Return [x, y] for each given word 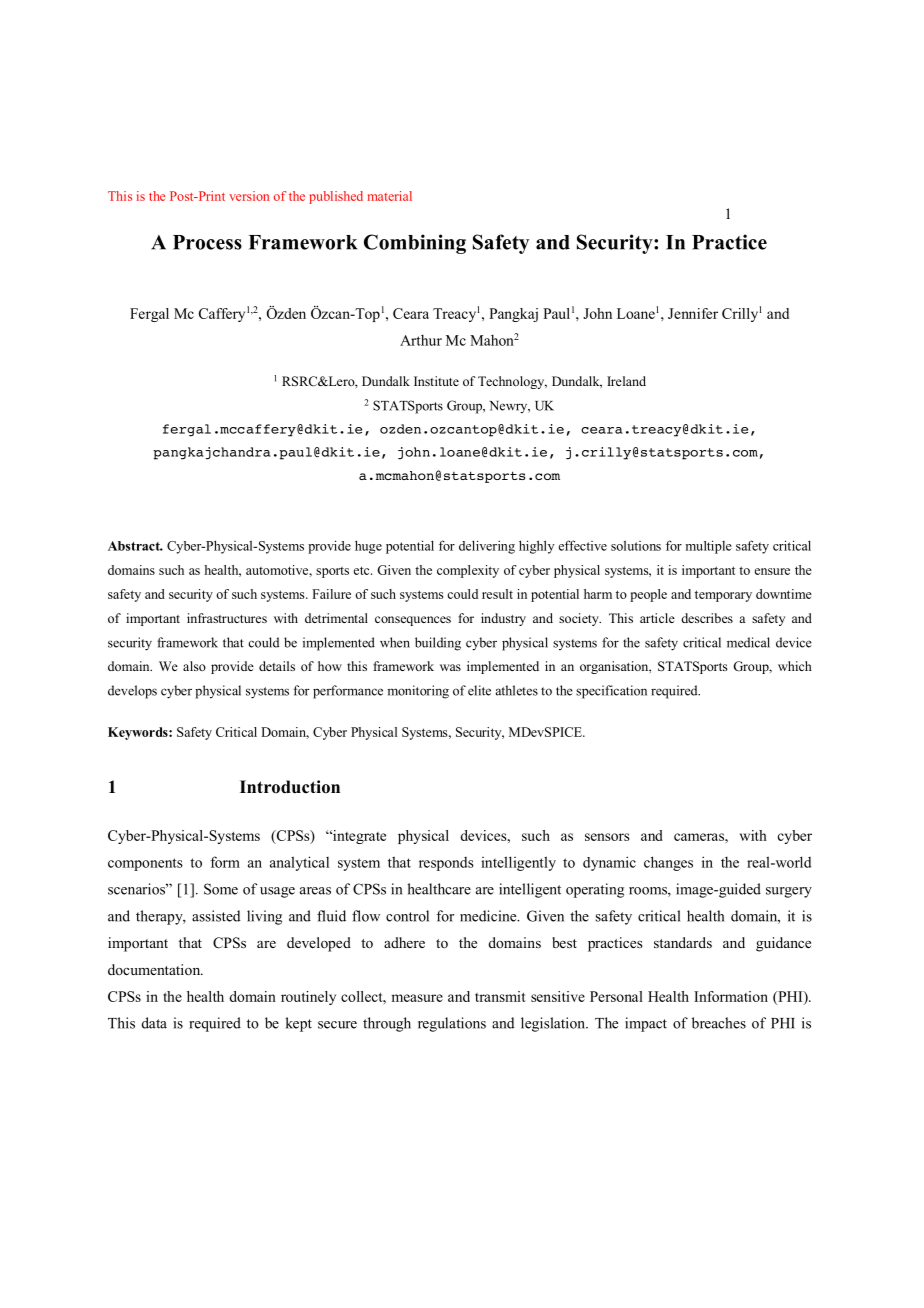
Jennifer [693, 313]
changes [668, 863]
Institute [436, 381]
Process [207, 242]
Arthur [421, 340]
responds [446, 864]
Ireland [626, 381]
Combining [415, 244]
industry [503, 619]
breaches [719, 1023]
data [154, 1023]
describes [707, 618]
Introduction [290, 787]
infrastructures [227, 618]
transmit [500, 996]
